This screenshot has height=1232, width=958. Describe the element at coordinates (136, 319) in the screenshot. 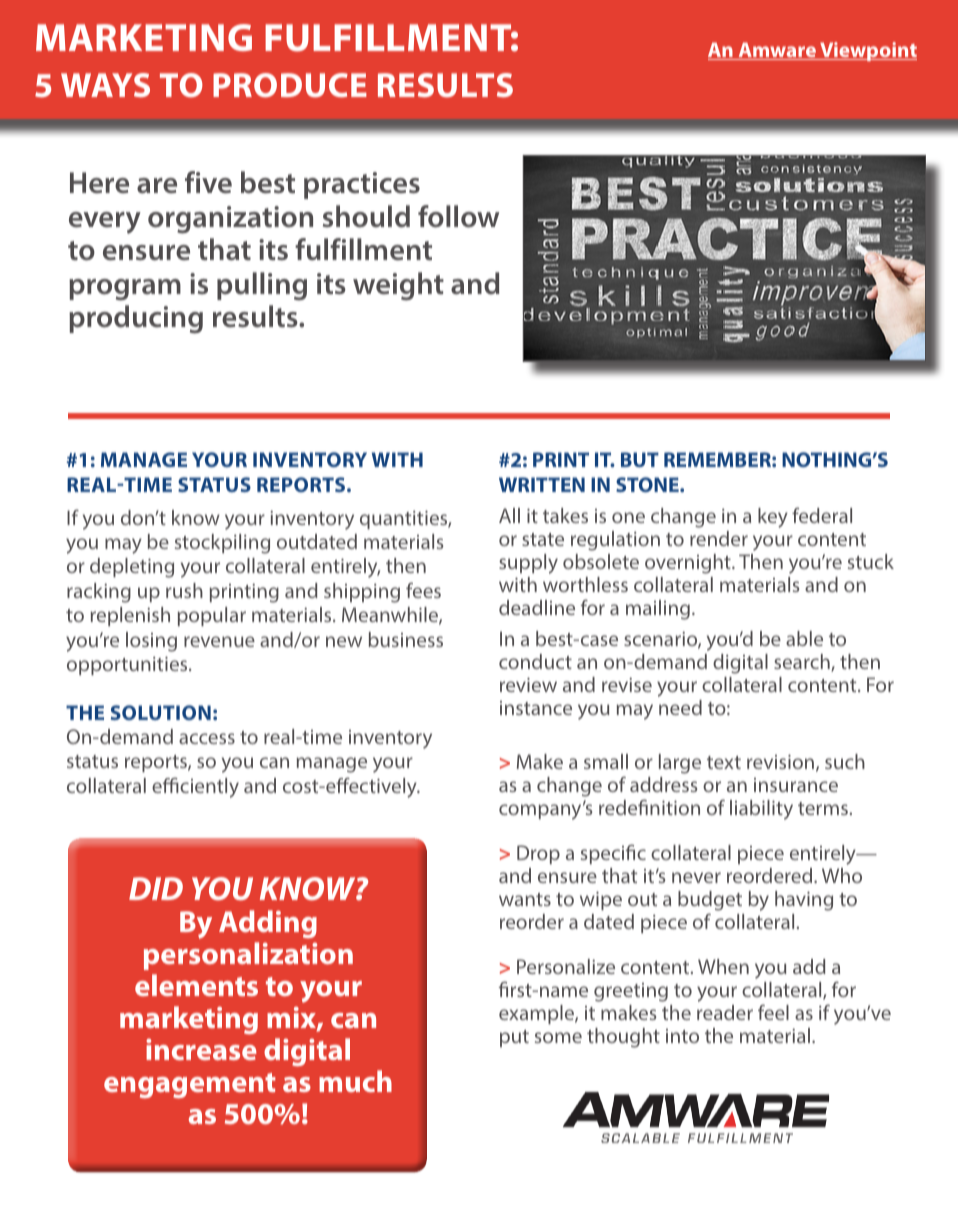

I see `producing` at that location.
